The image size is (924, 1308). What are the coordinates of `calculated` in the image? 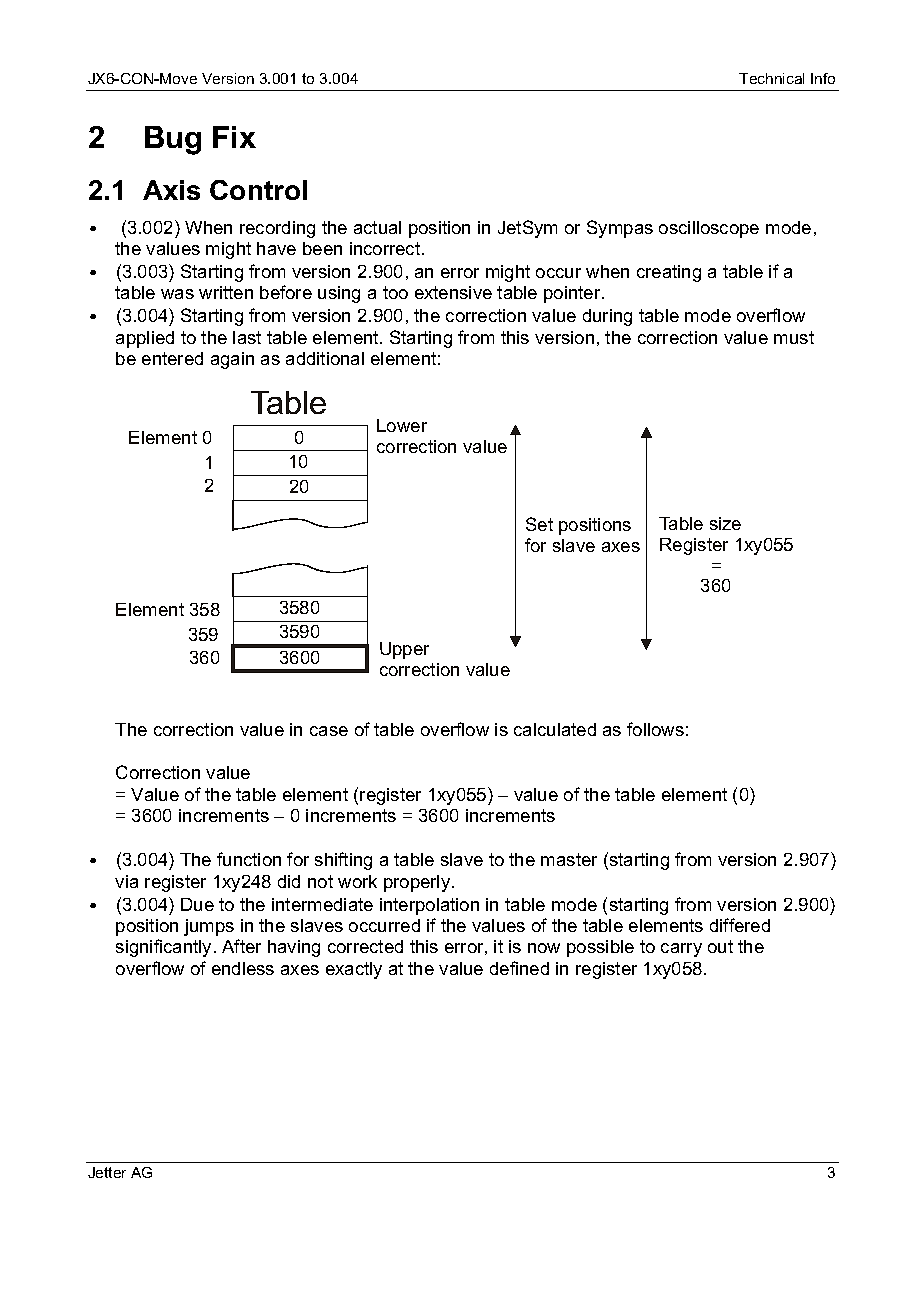 It's located at (555, 729).
